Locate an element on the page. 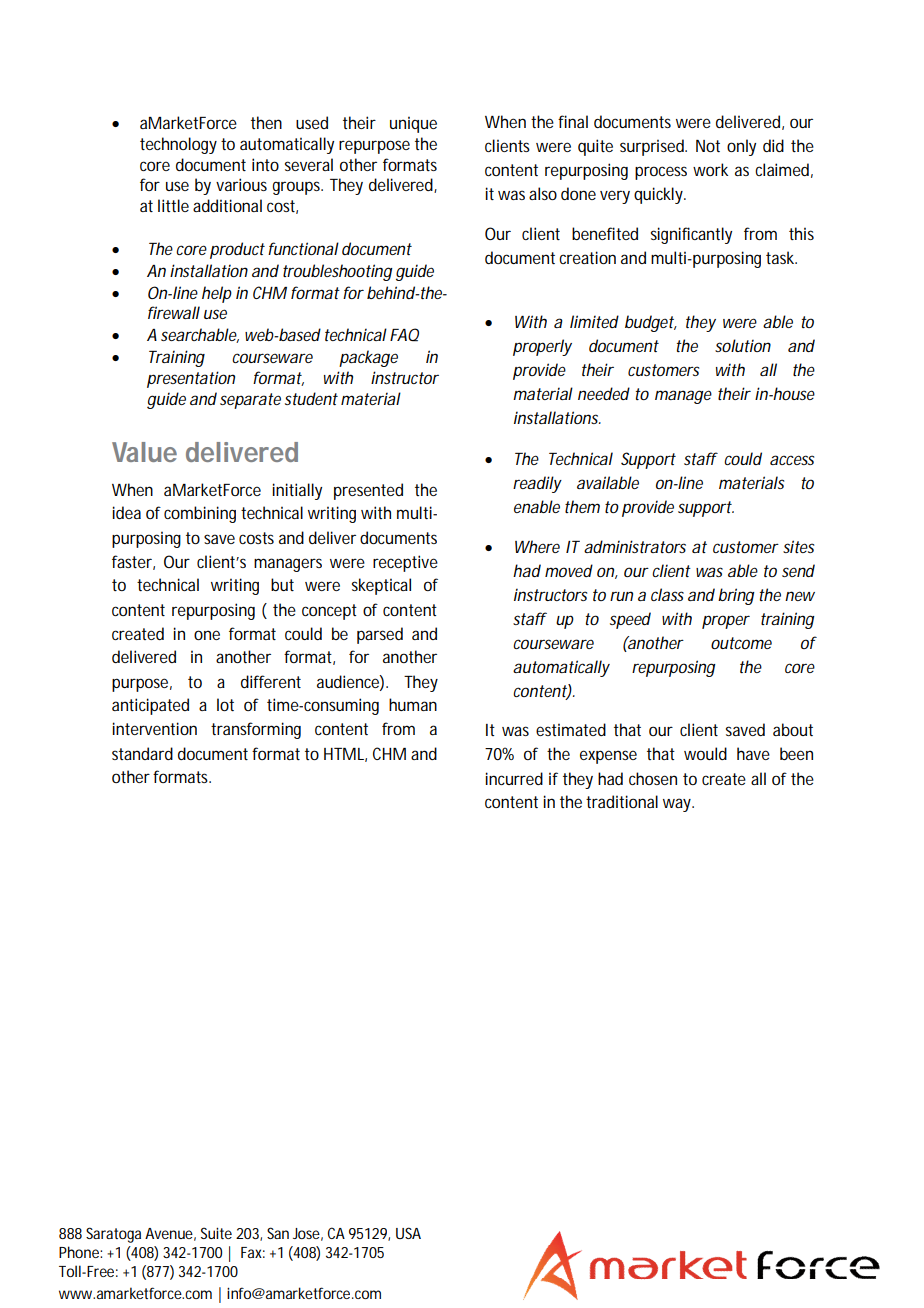  San is located at coordinates (278, 1233).
